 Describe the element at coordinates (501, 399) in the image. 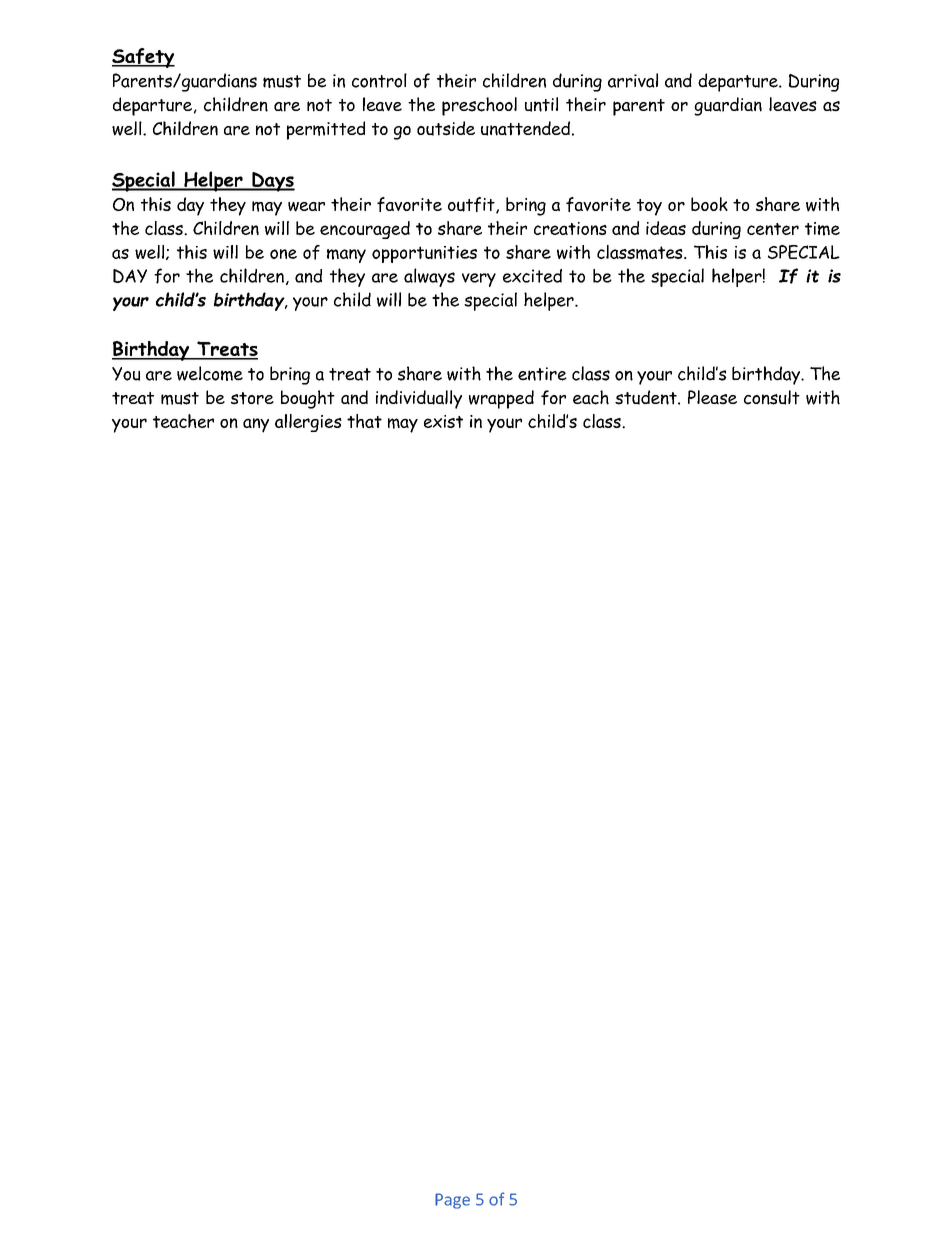

I see `wrapped` at that location.
